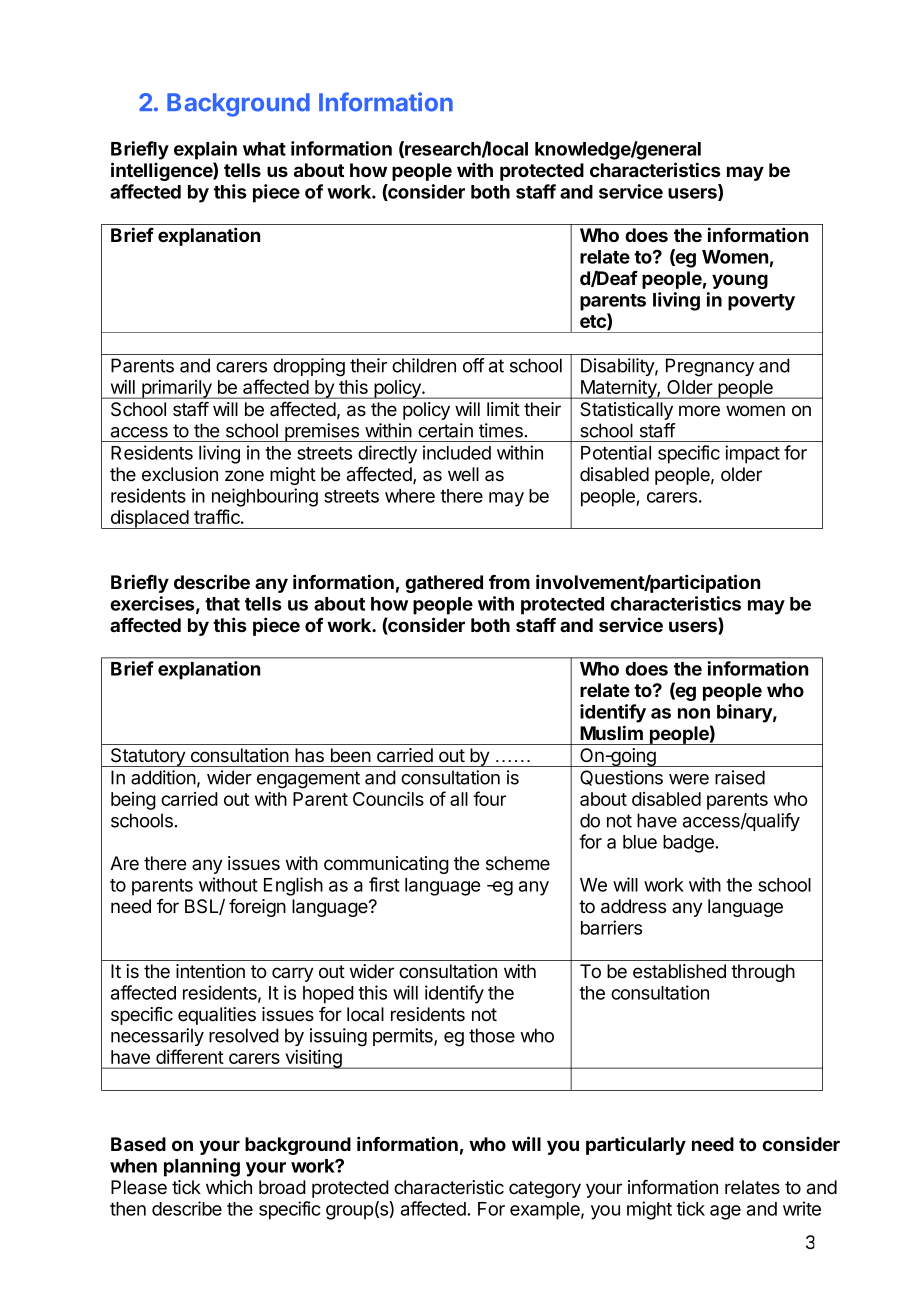 The height and width of the screenshot is (1308, 924). Describe the element at coordinates (222, 604) in the screenshot. I see `that` at that location.
